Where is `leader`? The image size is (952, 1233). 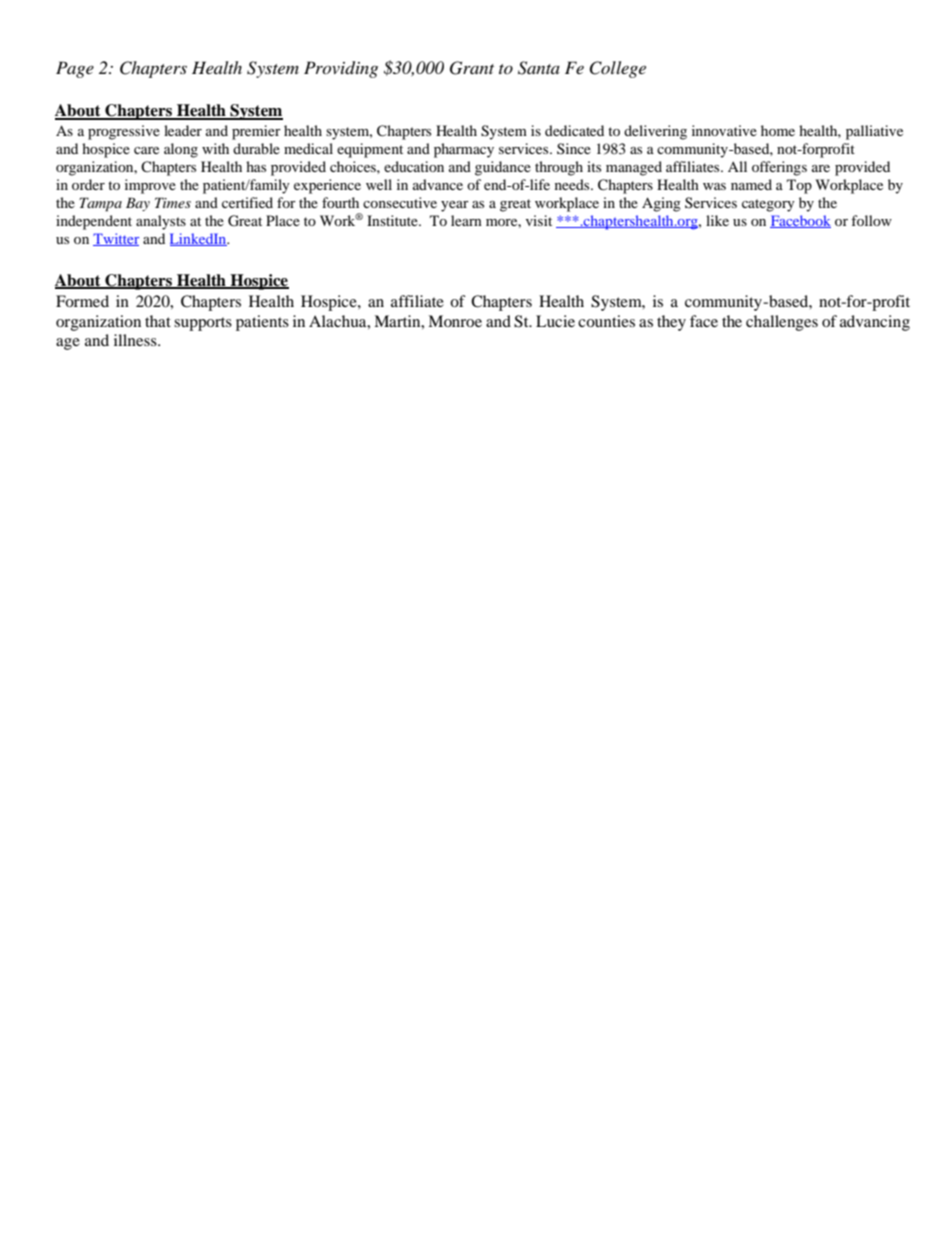 leader is located at coordinates (183, 130).
